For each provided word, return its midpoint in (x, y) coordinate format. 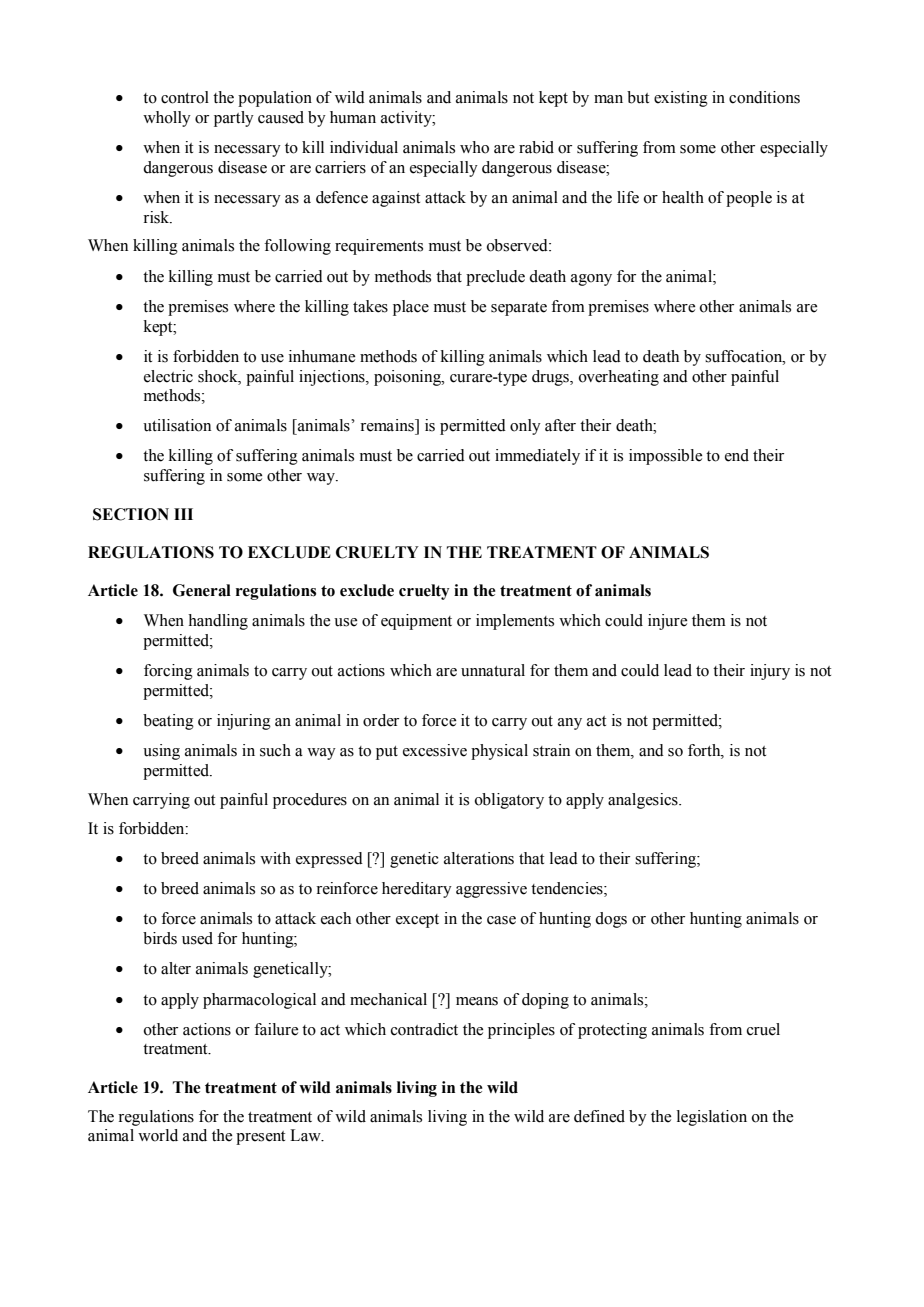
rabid (536, 147)
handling (218, 622)
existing (681, 99)
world (158, 1135)
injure (667, 622)
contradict (424, 1029)
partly (234, 119)
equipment (416, 622)
